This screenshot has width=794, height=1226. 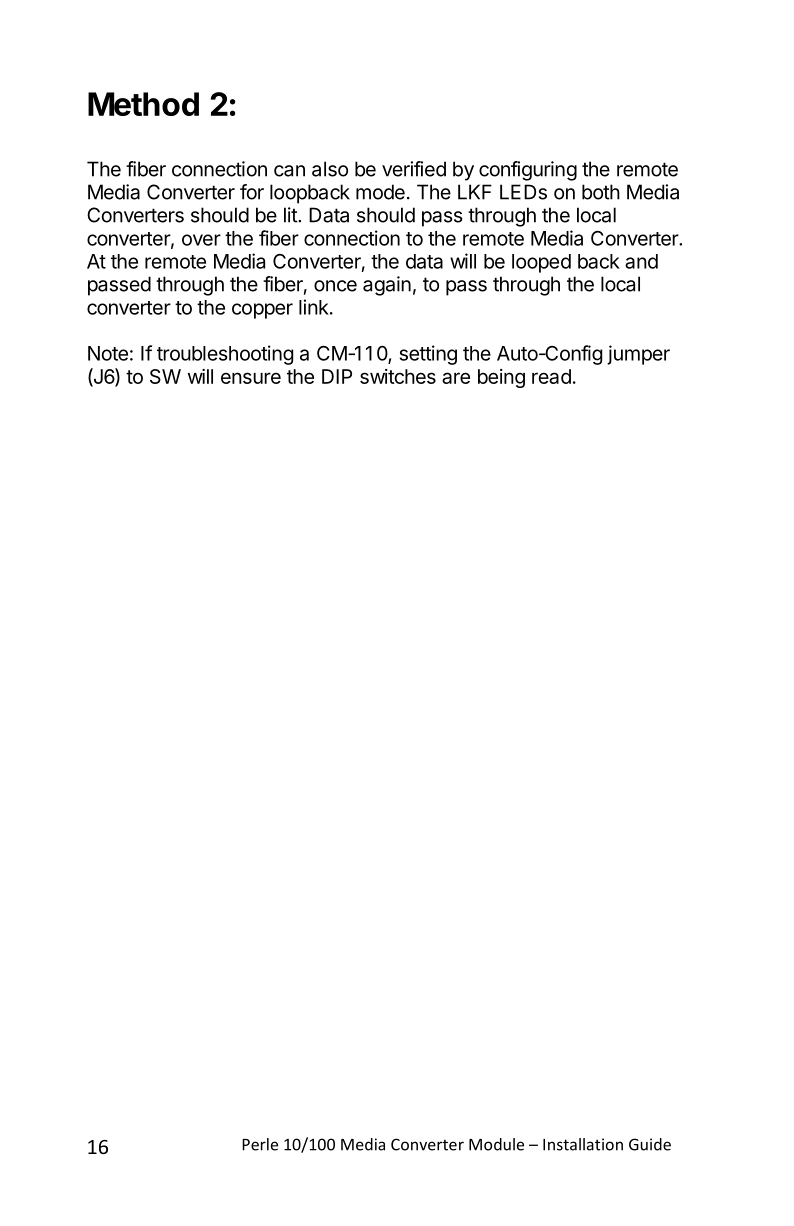 I want to click on verified, so click(x=414, y=169).
